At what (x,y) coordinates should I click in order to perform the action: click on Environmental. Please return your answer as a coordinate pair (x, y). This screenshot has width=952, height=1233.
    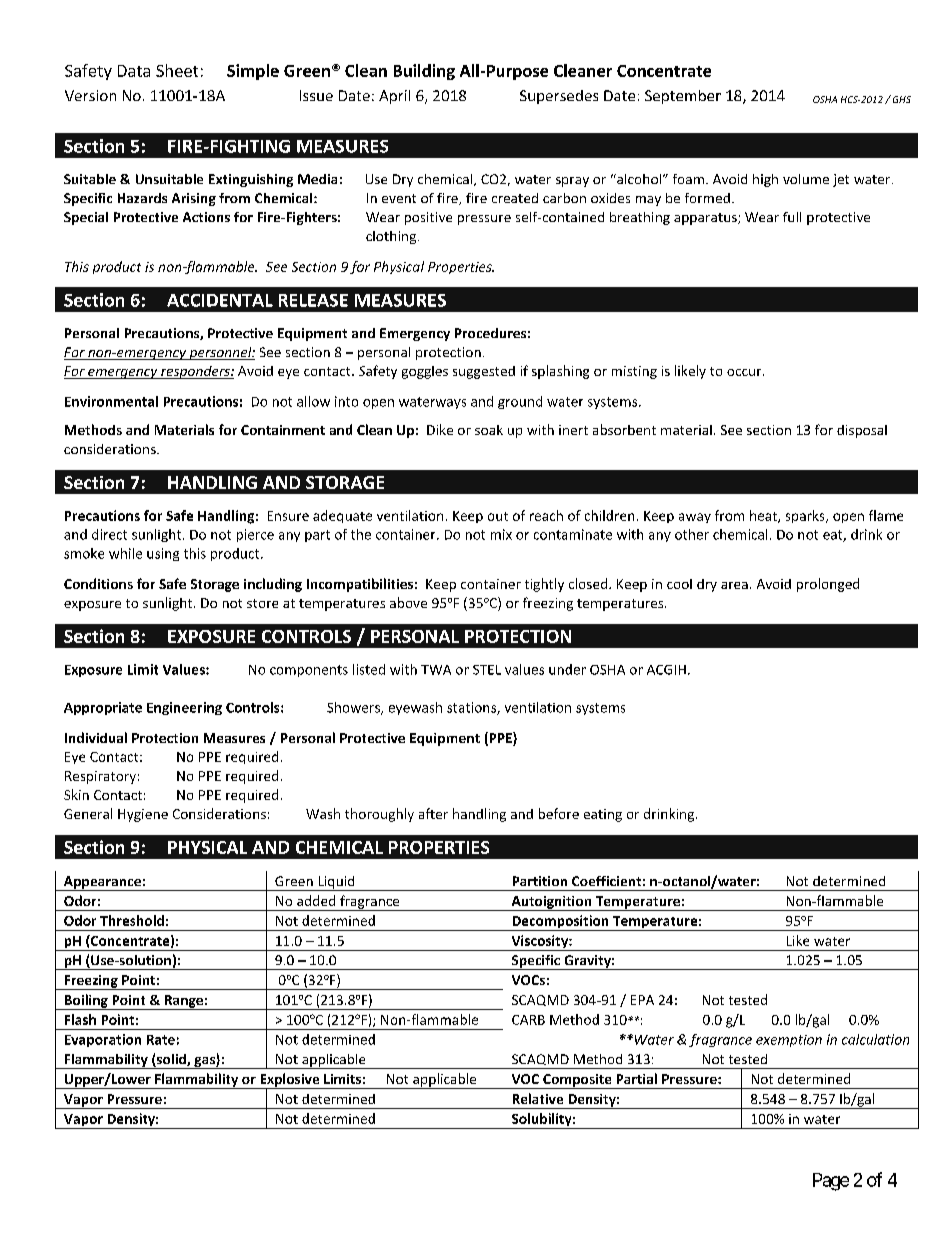
    Looking at the image, I should click on (111, 401).
